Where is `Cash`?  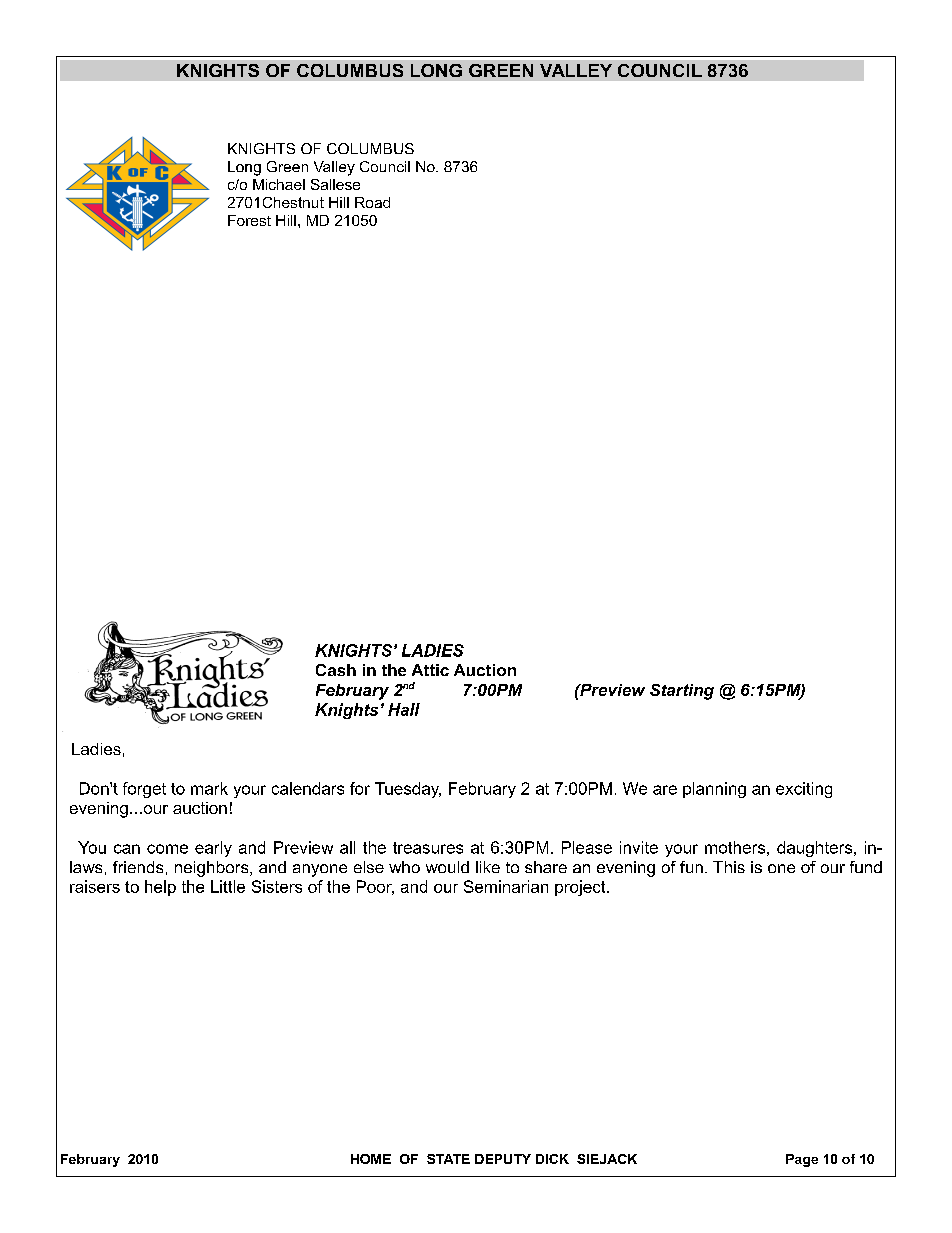 Cash is located at coordinates (336, 670).
